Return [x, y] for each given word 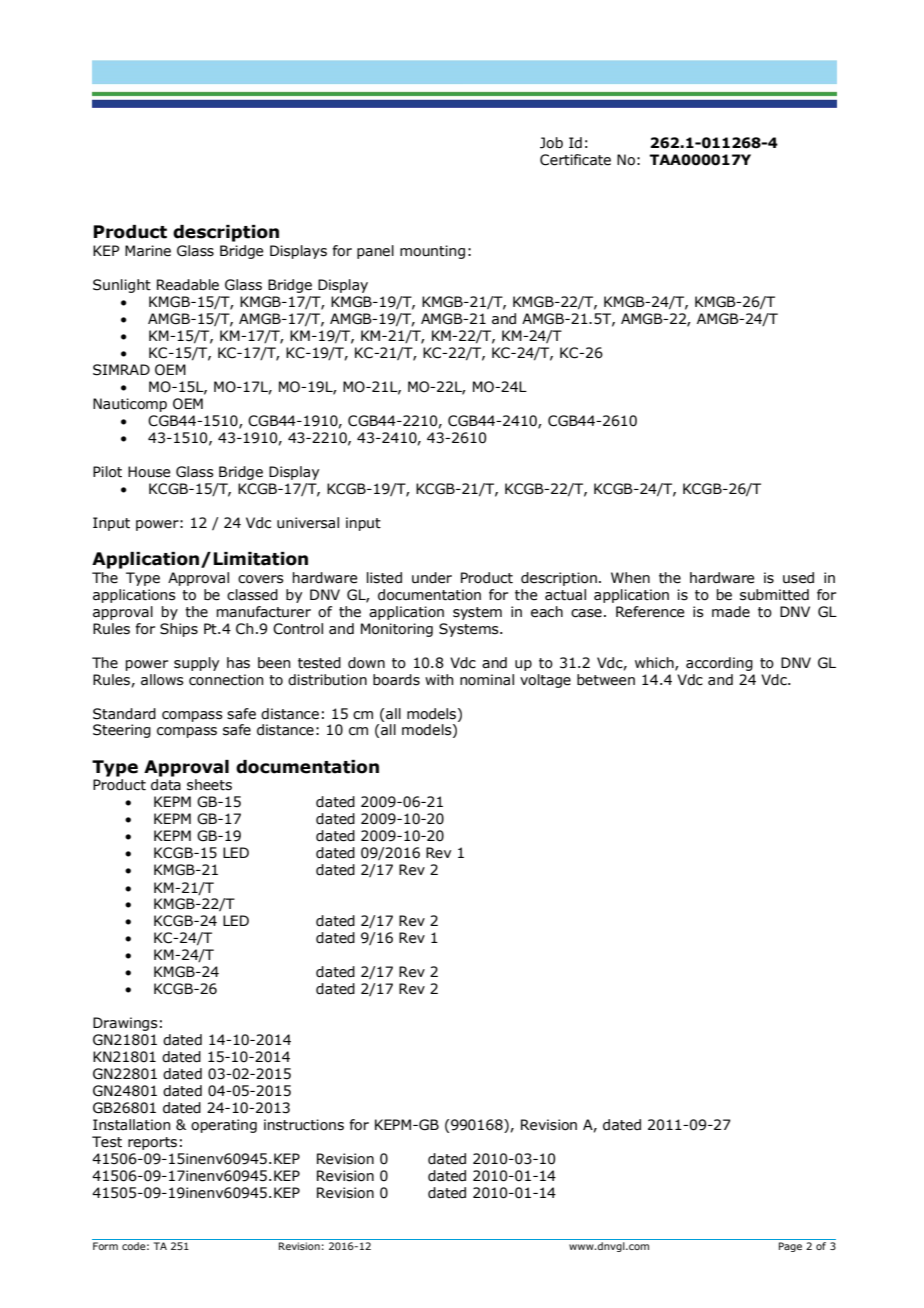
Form [105, 1246]
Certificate [575, 160]
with [439, 680]
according [719, 664]
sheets [209, 785]
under [432, 578]
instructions [304, 1125]
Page [790, 1247]
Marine [148, 251]
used [798, 578]
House [149, 472]
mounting [432, 252]
